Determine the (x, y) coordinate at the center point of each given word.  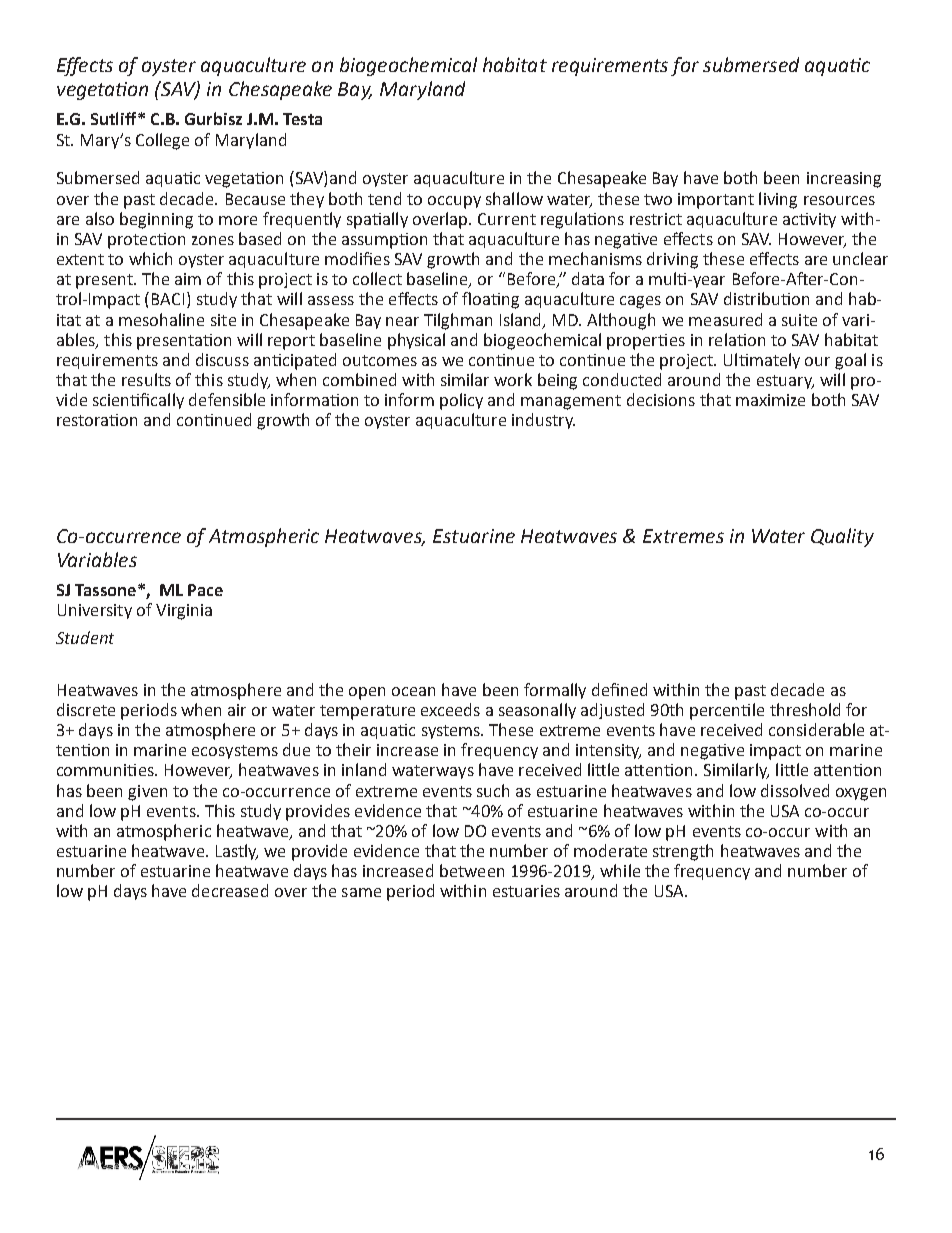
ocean (413, 691)
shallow (514, 198)
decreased (230, 890)
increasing (844, 180)
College (162, 141)
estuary (785, 382)
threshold (805, 709)
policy (461, 401)
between (472, 870)
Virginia (184, 612)
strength (683, 852)
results (146, 379)
